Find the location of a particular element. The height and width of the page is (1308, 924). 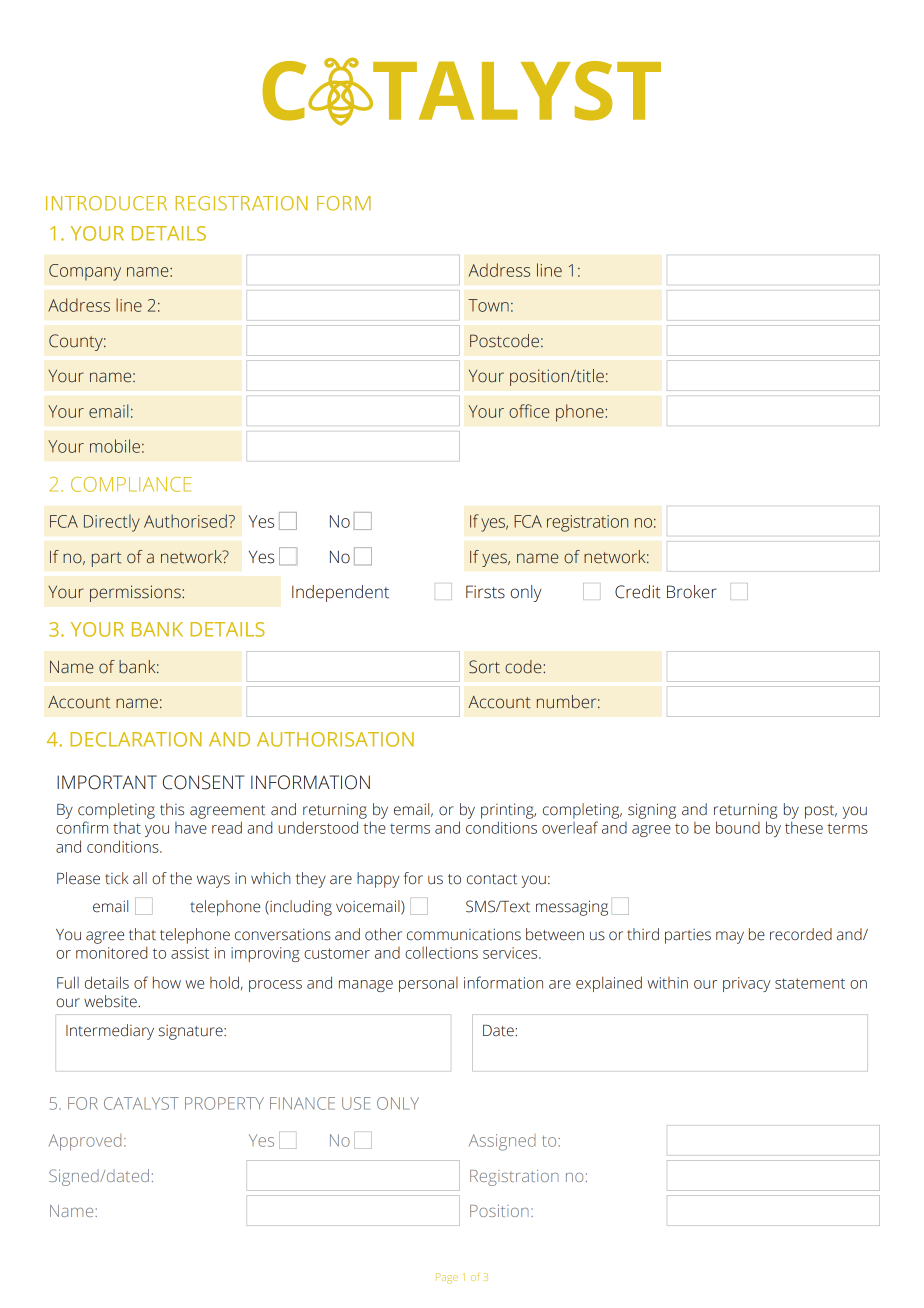

Town is located at coordinates (488, 305).
